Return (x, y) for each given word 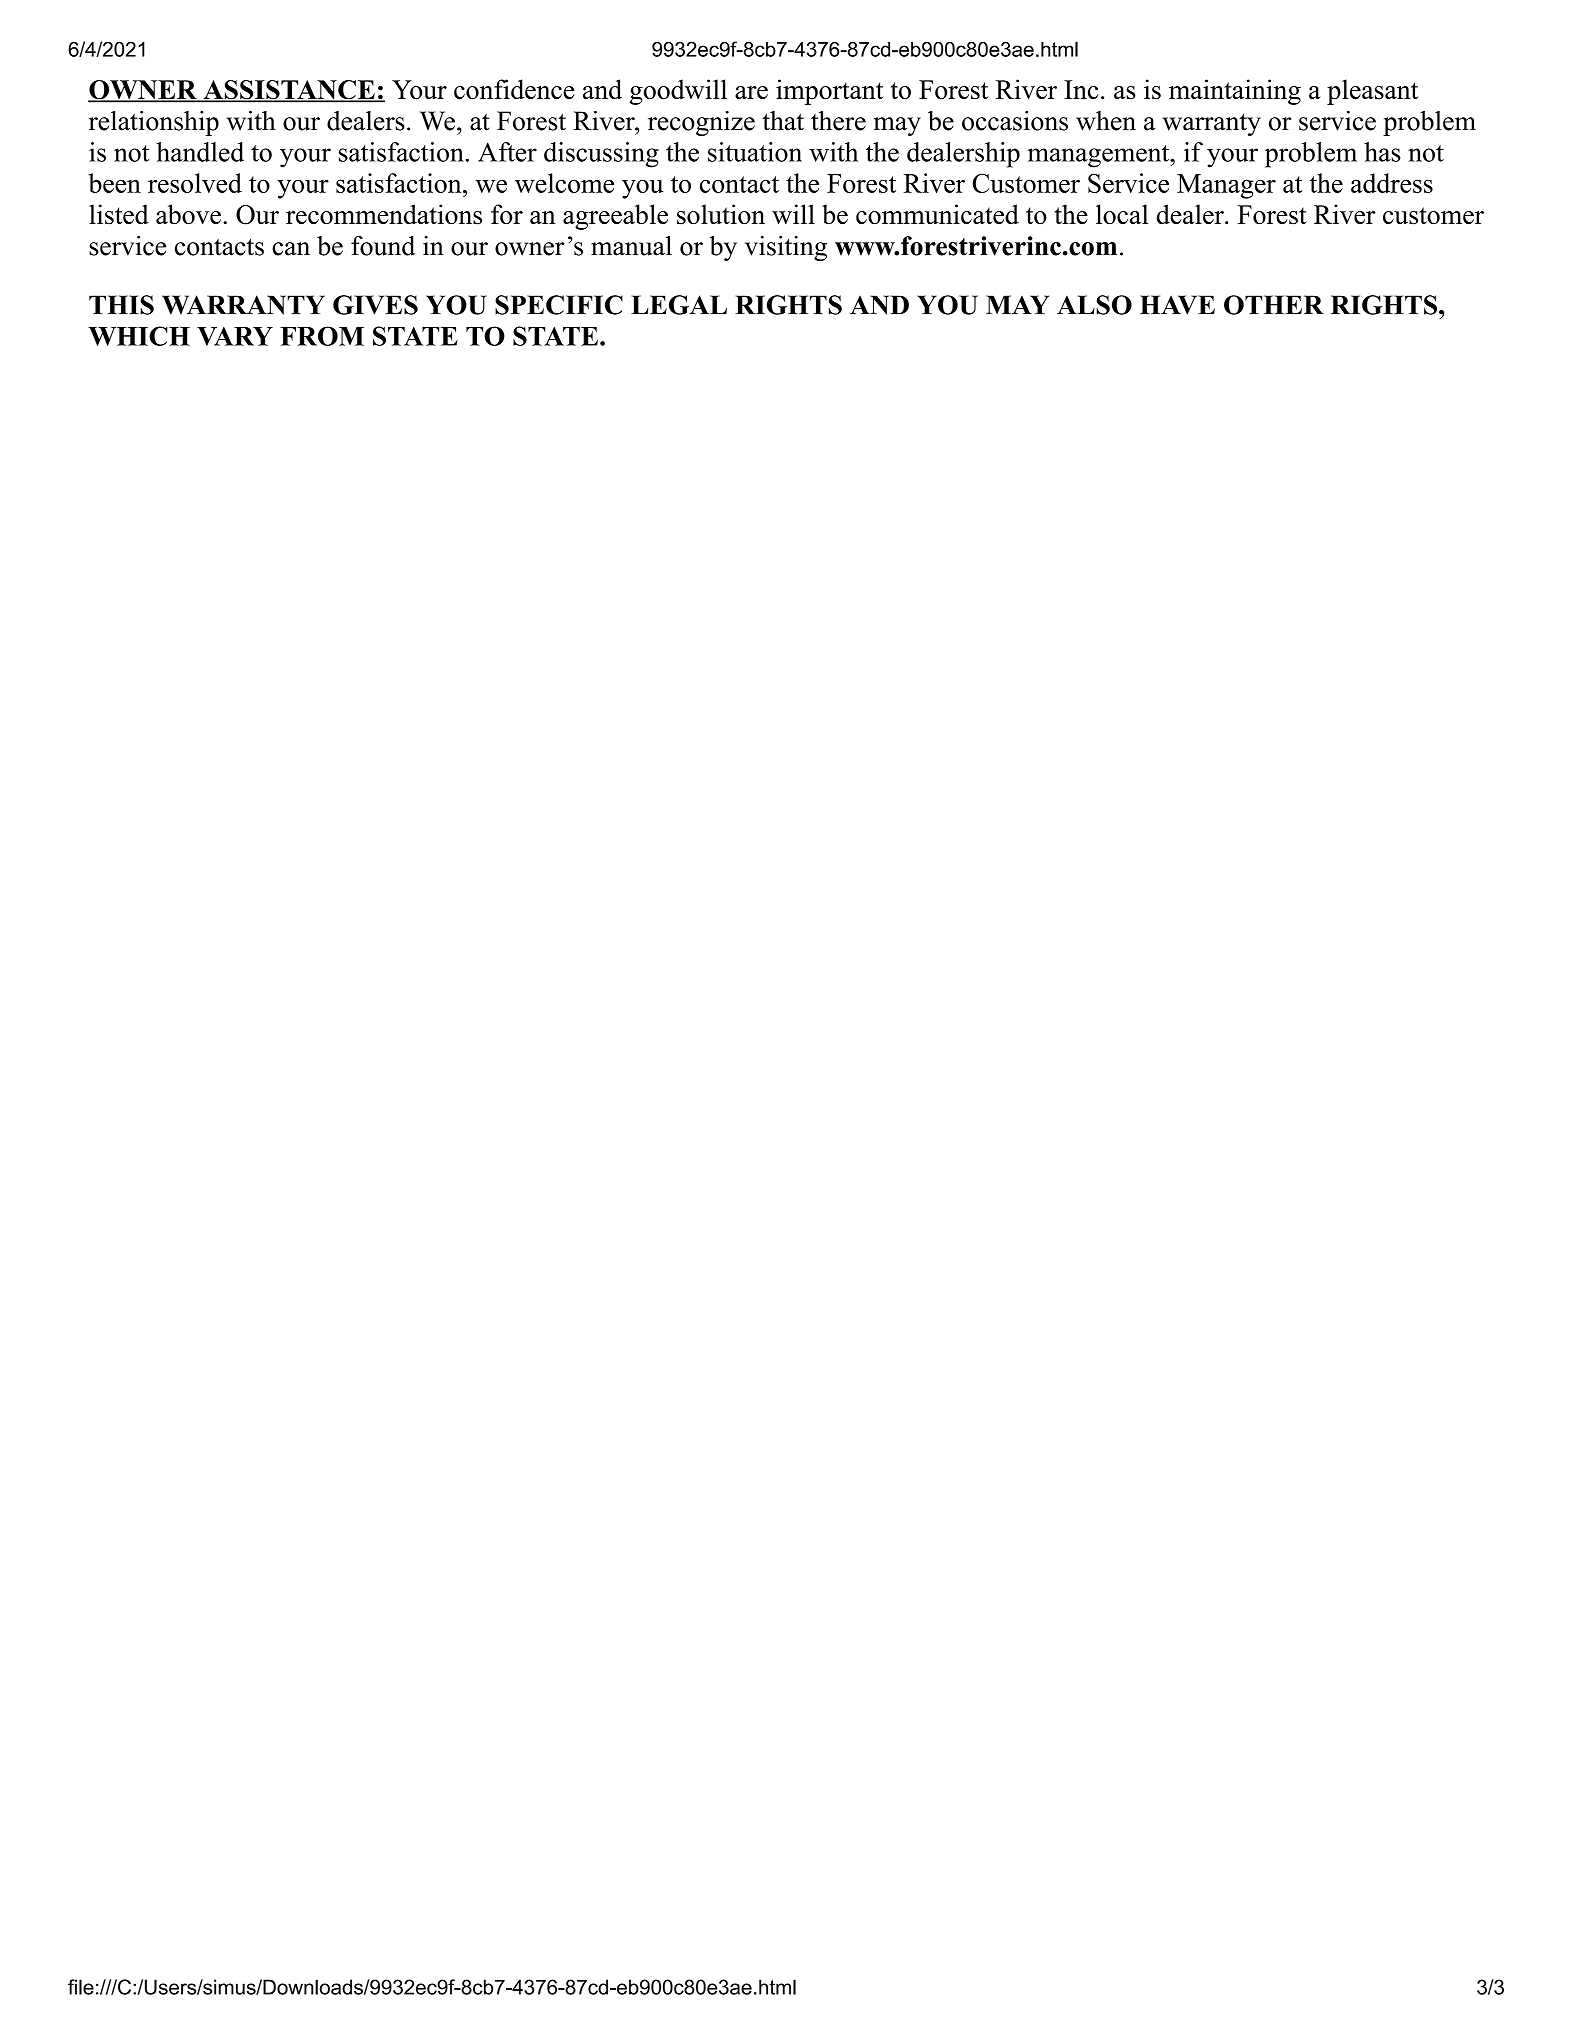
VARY (235, 336)
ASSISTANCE (289, 91)
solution (721, 214)
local (1122, 214)
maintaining (1235, 92)
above (188, 214)
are (751, 93)
